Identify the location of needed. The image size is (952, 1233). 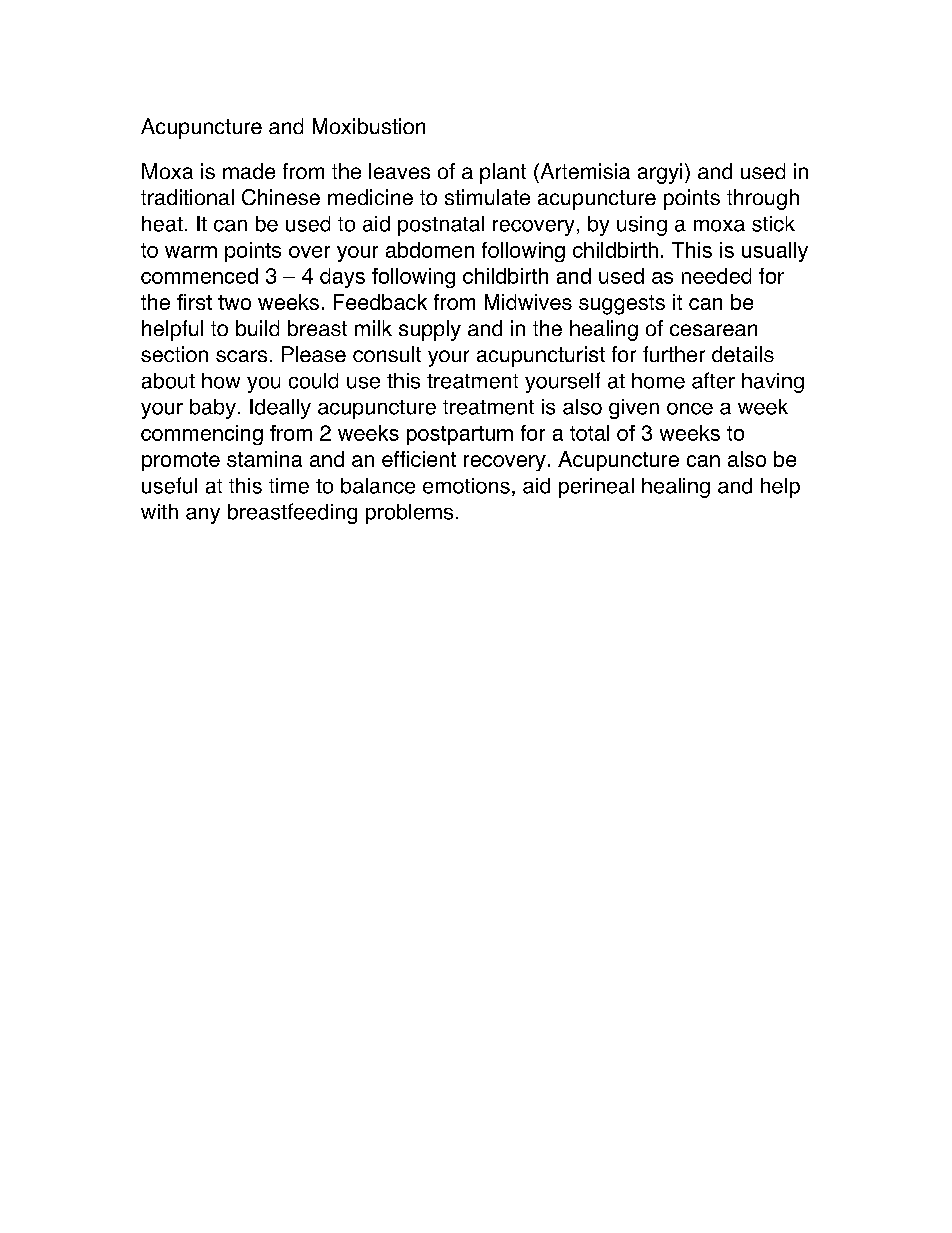
(716, 276).
